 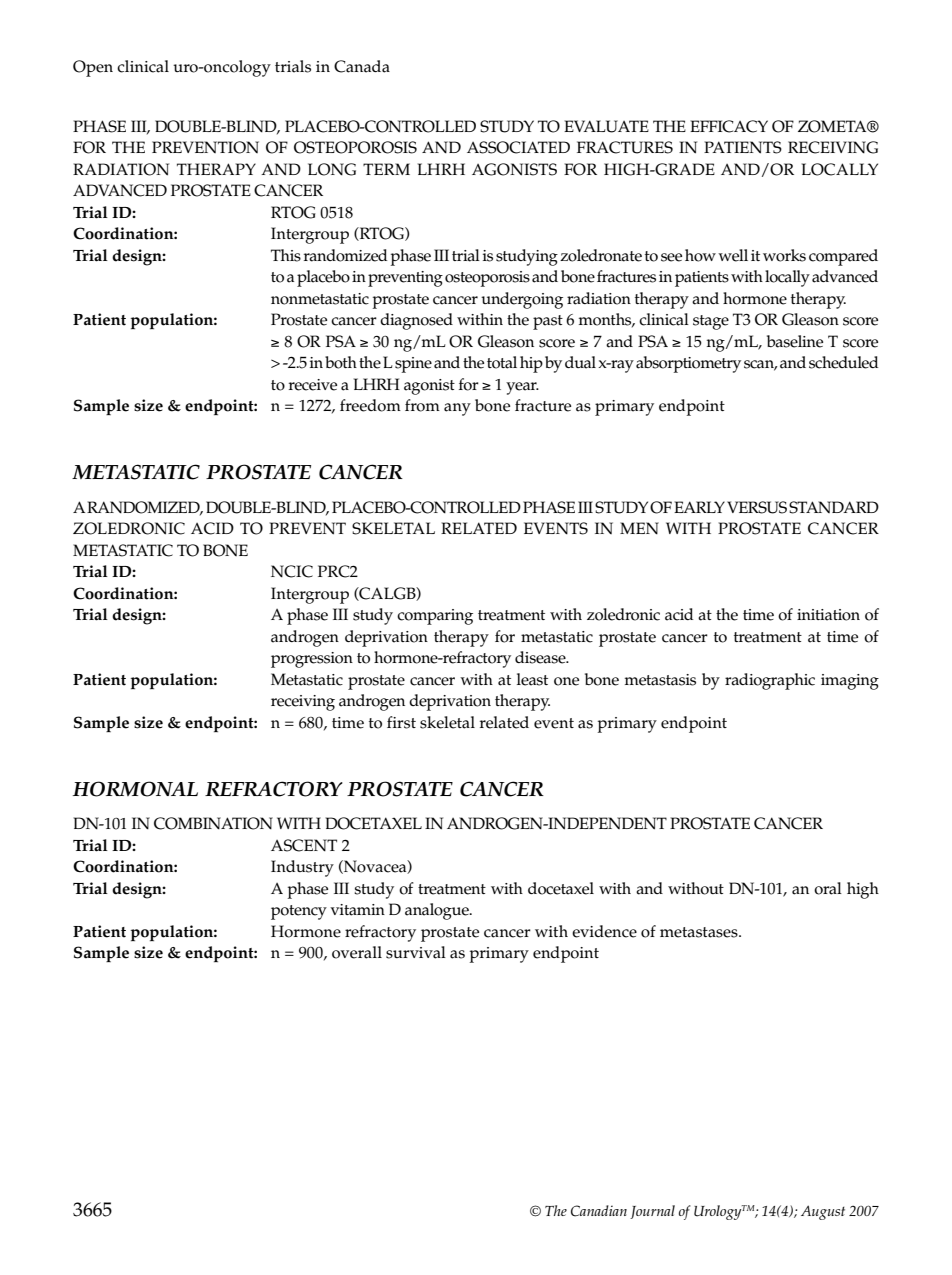 What do you see at coordinates (729, 126) in the document?
I see `EFFICACY` at bounding box center [729, 126].
